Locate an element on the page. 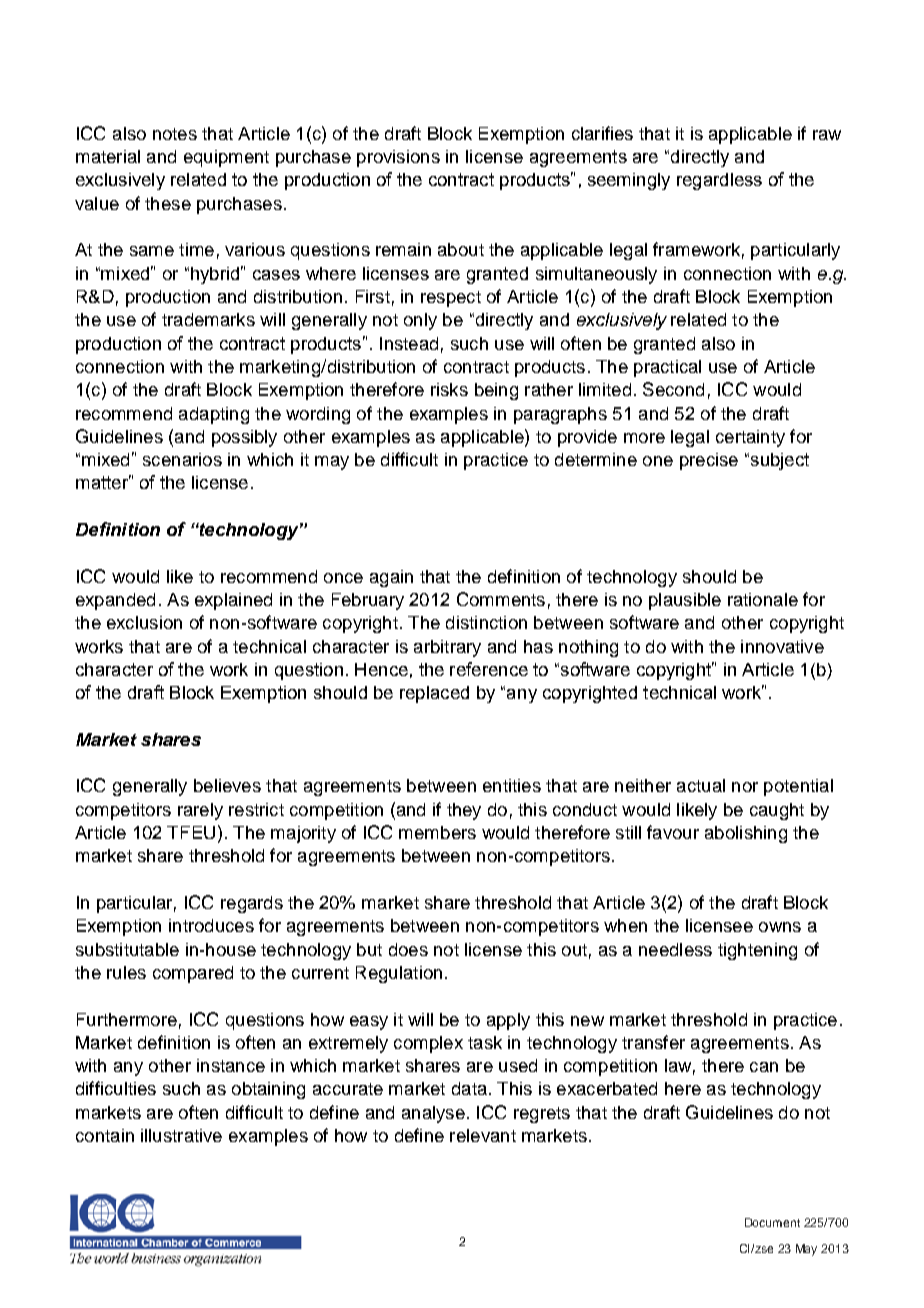 This image has width=924, height=1308. equipment is located at coordinates (226, 158).
